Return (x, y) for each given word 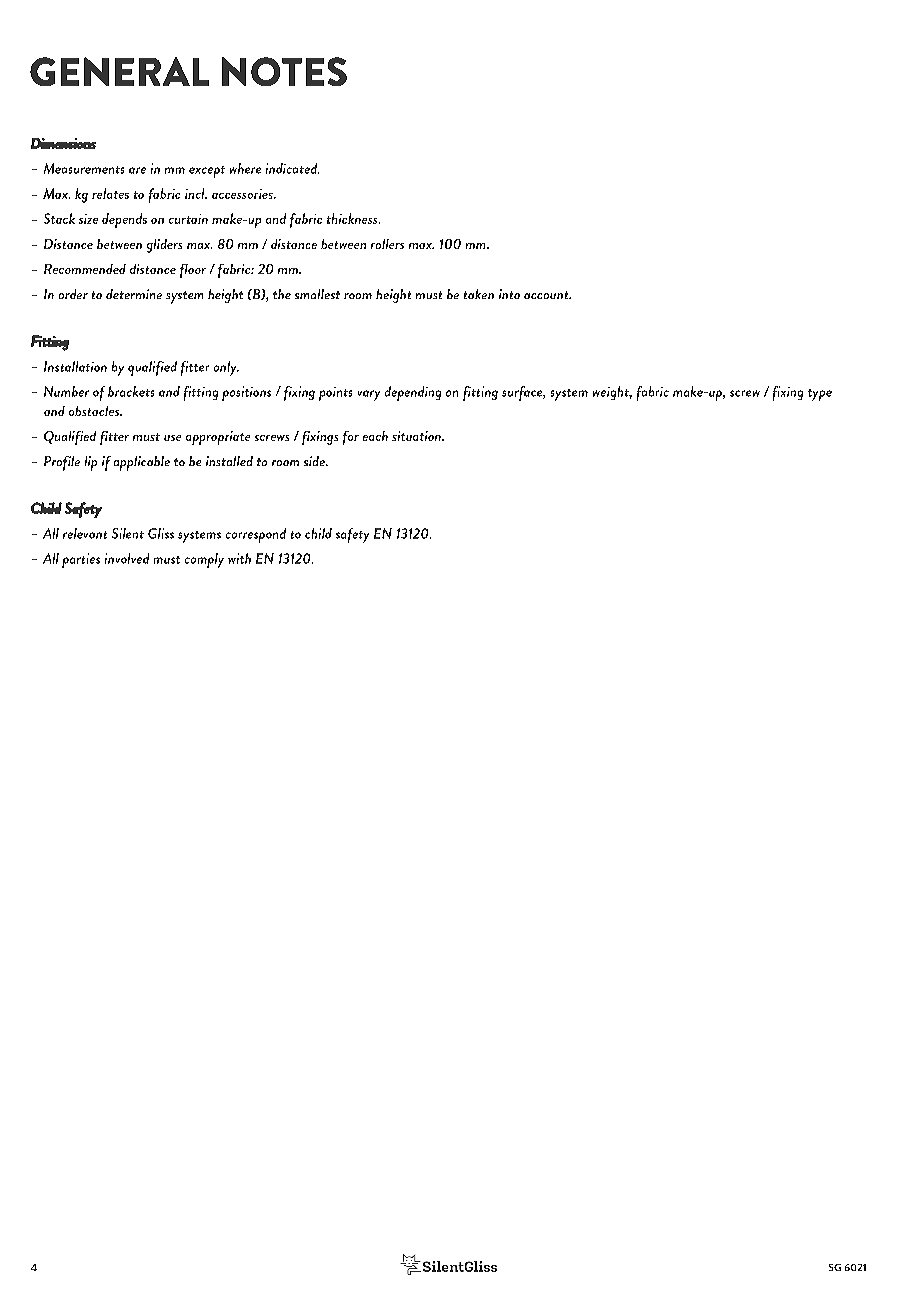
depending (413, 393)
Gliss (161, 533)
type (820, 395)
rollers (387, 244)
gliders (164, 246)
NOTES (284, 71)
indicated (292, 168)
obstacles (95, 411)
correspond (256, 535)
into (509, 294)
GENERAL (119, 71)
